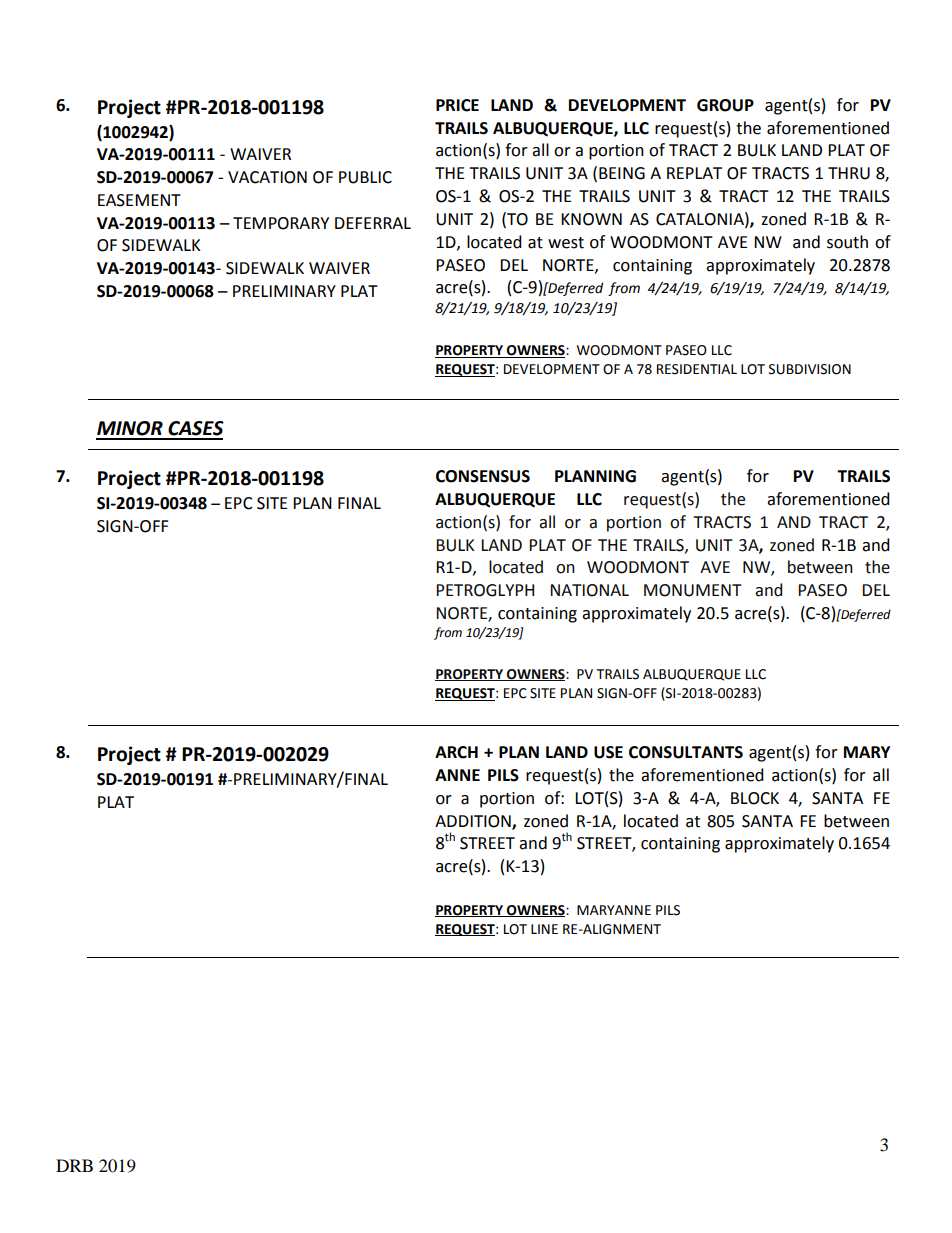 The width and height of the screenshot is (952, 1233). Describe the element at coordinates (281, 223) in the screenshot. I see `TEMPORARY` at that location.
